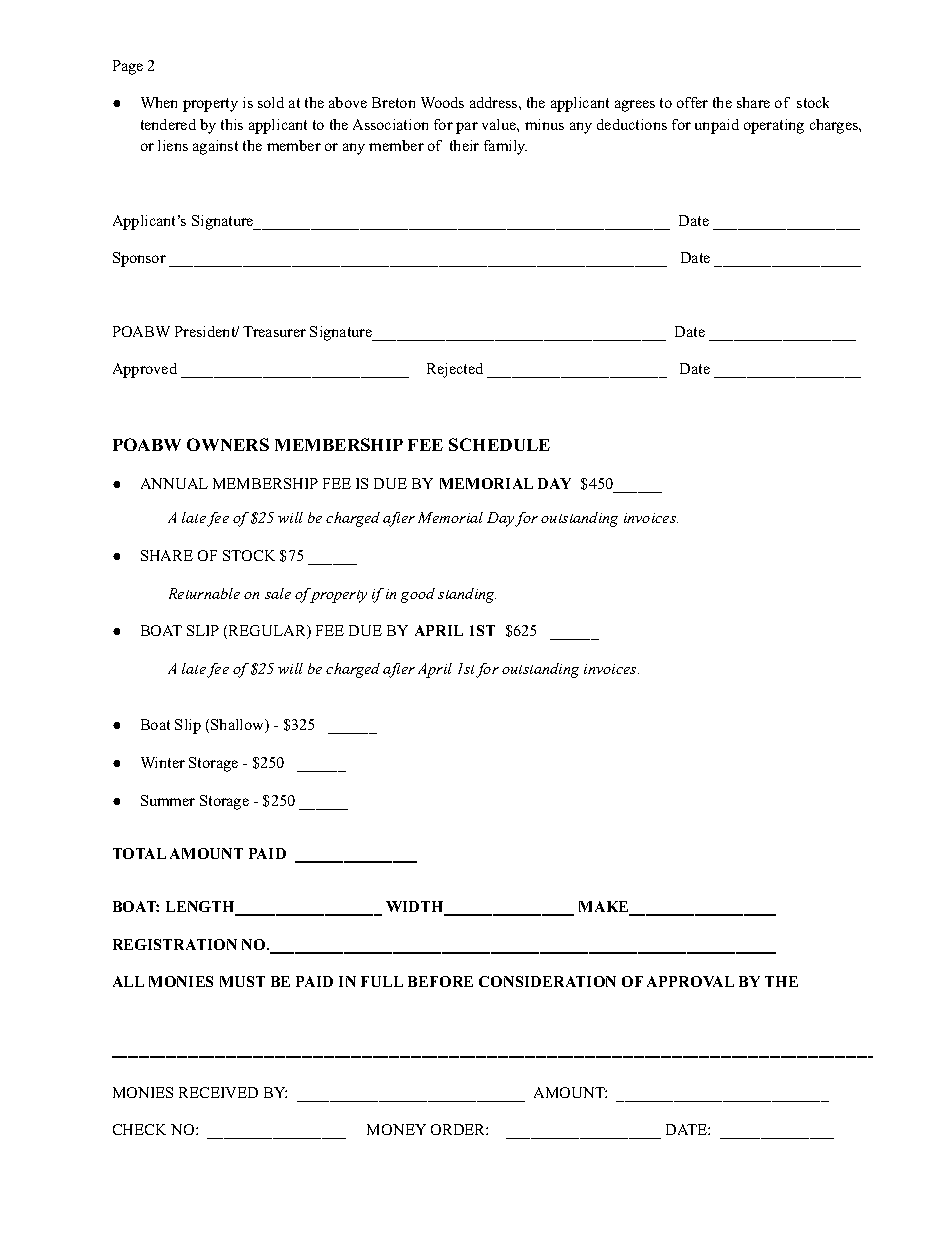  What do you see at coordinates (218, 1092) in the image?
I see `RECEIVED` at bounding box center [218, 1092].
